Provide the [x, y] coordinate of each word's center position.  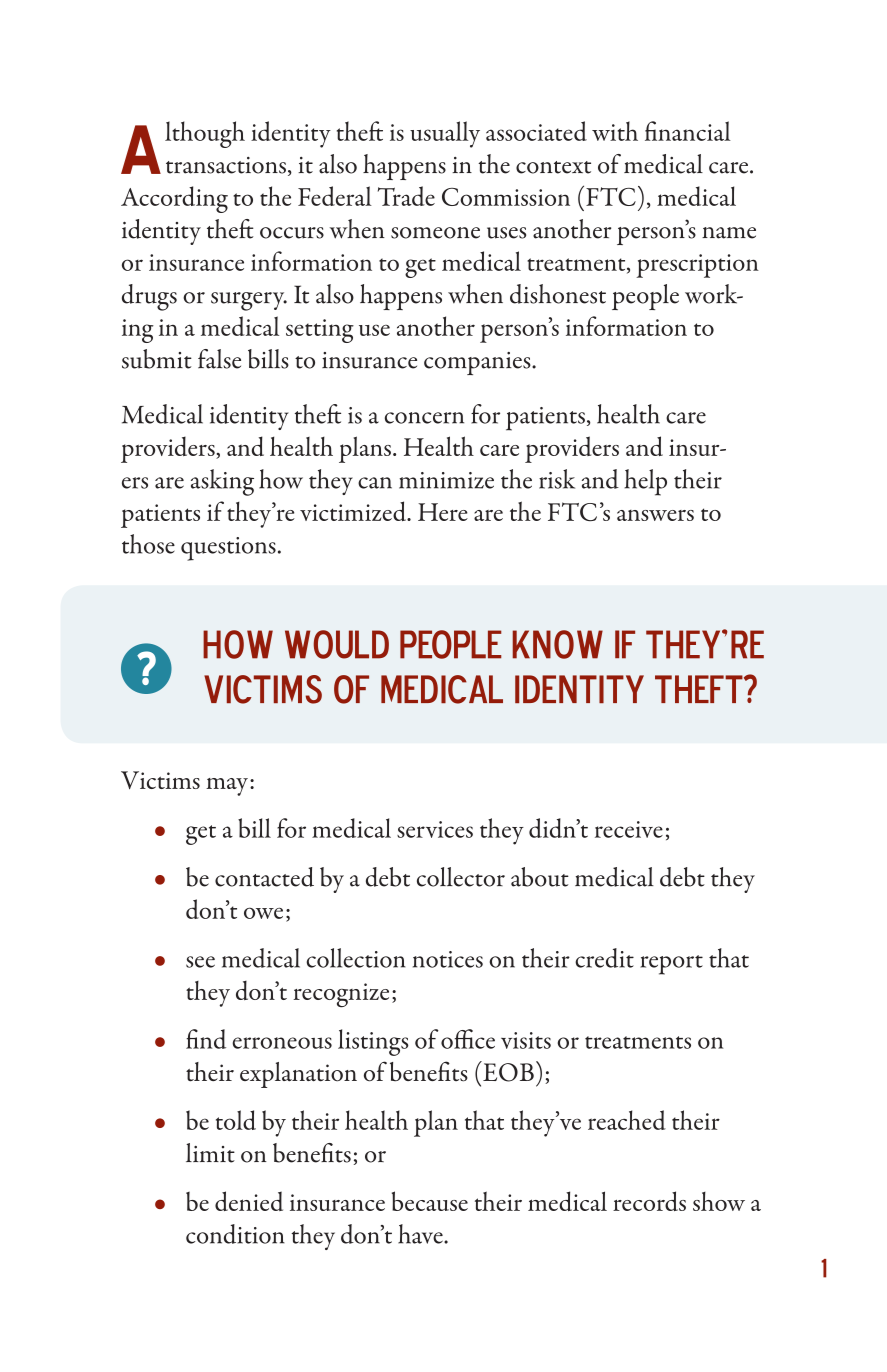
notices [448, 959]
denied [249, 1201]
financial [688, 131]
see [200, 962]
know [557, 644]
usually [445, 134]
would [337, 644]
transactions [226, 165]
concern [424, 418]
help [645, 482]
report [671, 965]
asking [222, 482]
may [227, 787]
